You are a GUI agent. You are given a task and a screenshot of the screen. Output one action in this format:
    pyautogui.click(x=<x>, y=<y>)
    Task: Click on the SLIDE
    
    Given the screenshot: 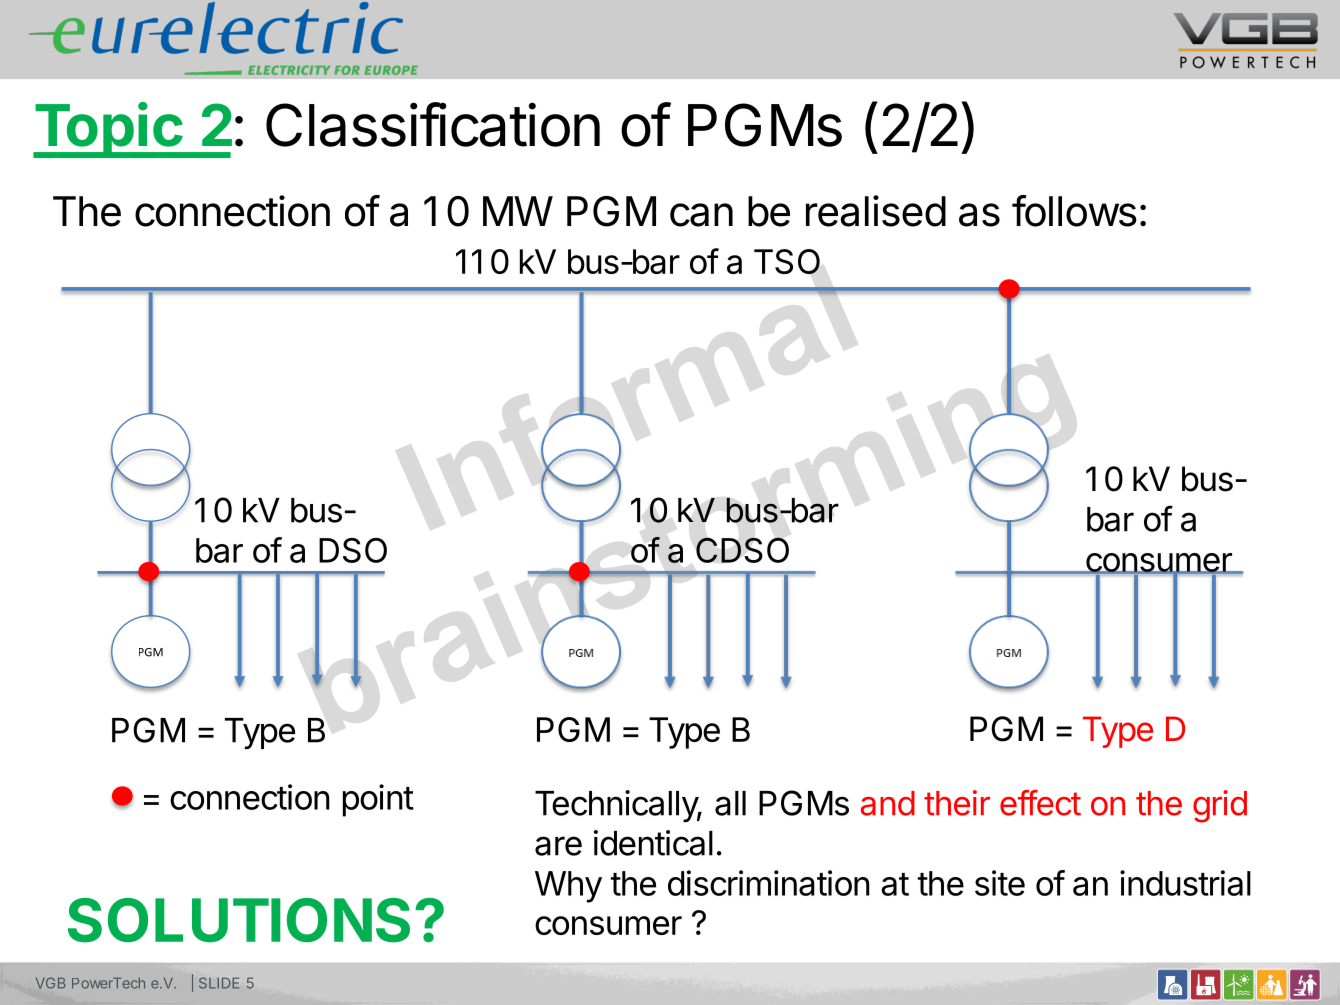 What is the action you would take?
    pyautogui.click(x=219, y=983)
